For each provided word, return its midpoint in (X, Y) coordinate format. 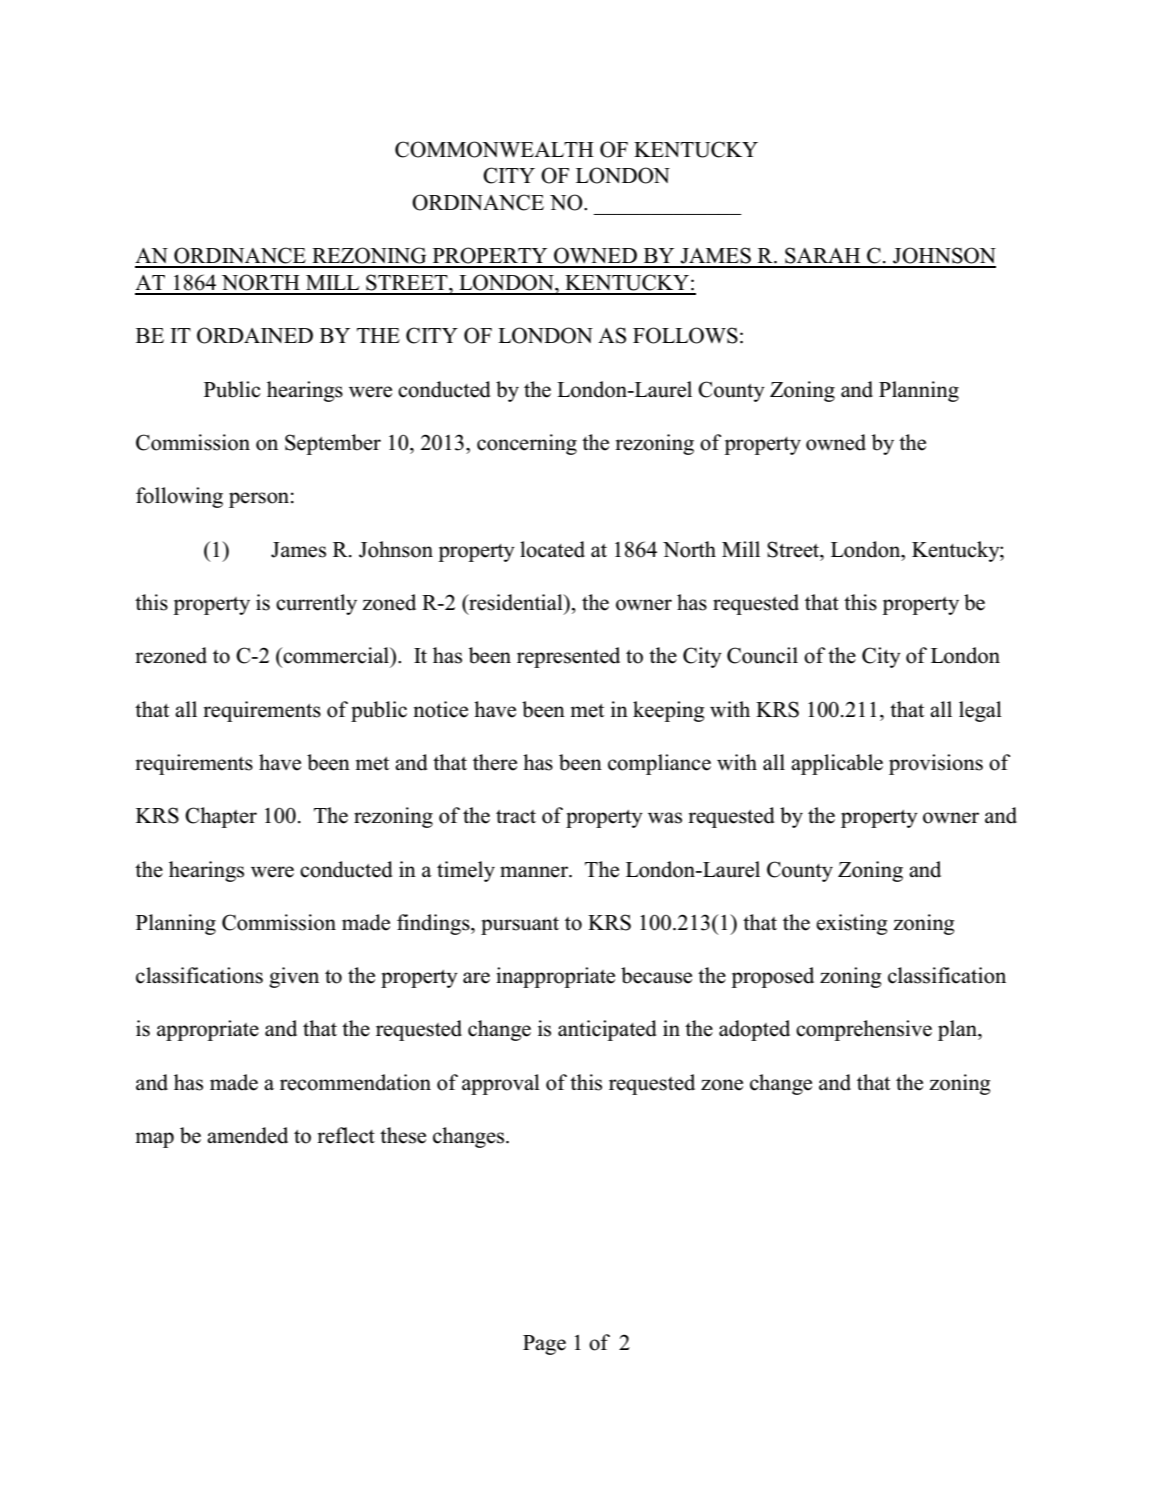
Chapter (221, 817)
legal (980, 711)
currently (316, 604)
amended (247, 1135)
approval (501, 1084)
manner (535, 872)
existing (852, 924)
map (155, 1140)
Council (762, 655)
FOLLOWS (685, 335)
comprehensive (864, 1030)
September (333, 444)
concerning (527, 444)
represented (568, 657)
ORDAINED (255, 335)
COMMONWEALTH (494, 149)
